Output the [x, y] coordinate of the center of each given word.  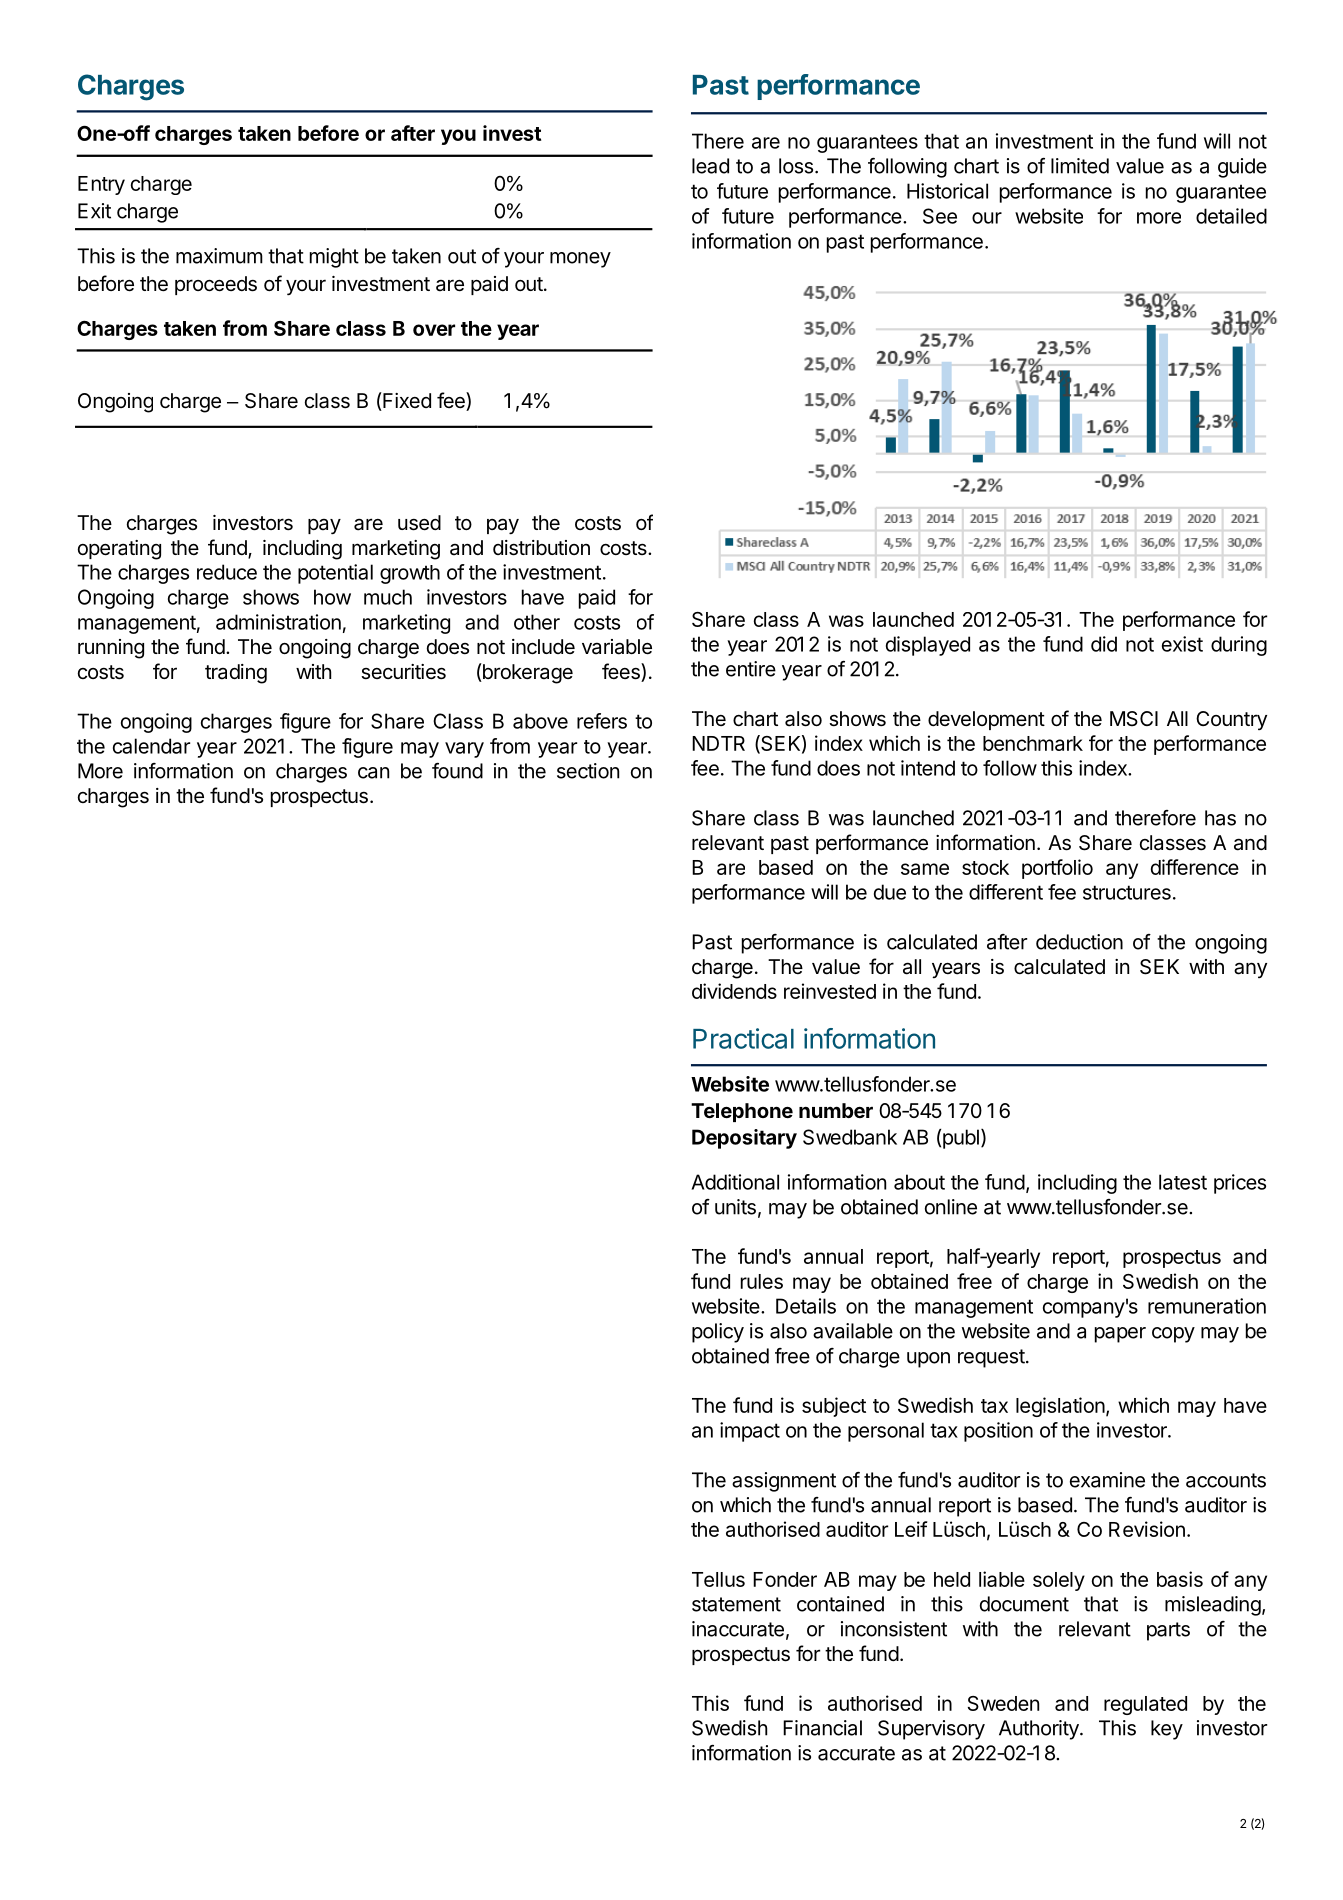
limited [1080, 166]
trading [236, 674]
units [735, 1207]
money [580, 260]
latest [1183, 1182]
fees [622, 672]
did [1104, 644]
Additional [735, 1182]
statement [736, 1604]
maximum [219, 256]
